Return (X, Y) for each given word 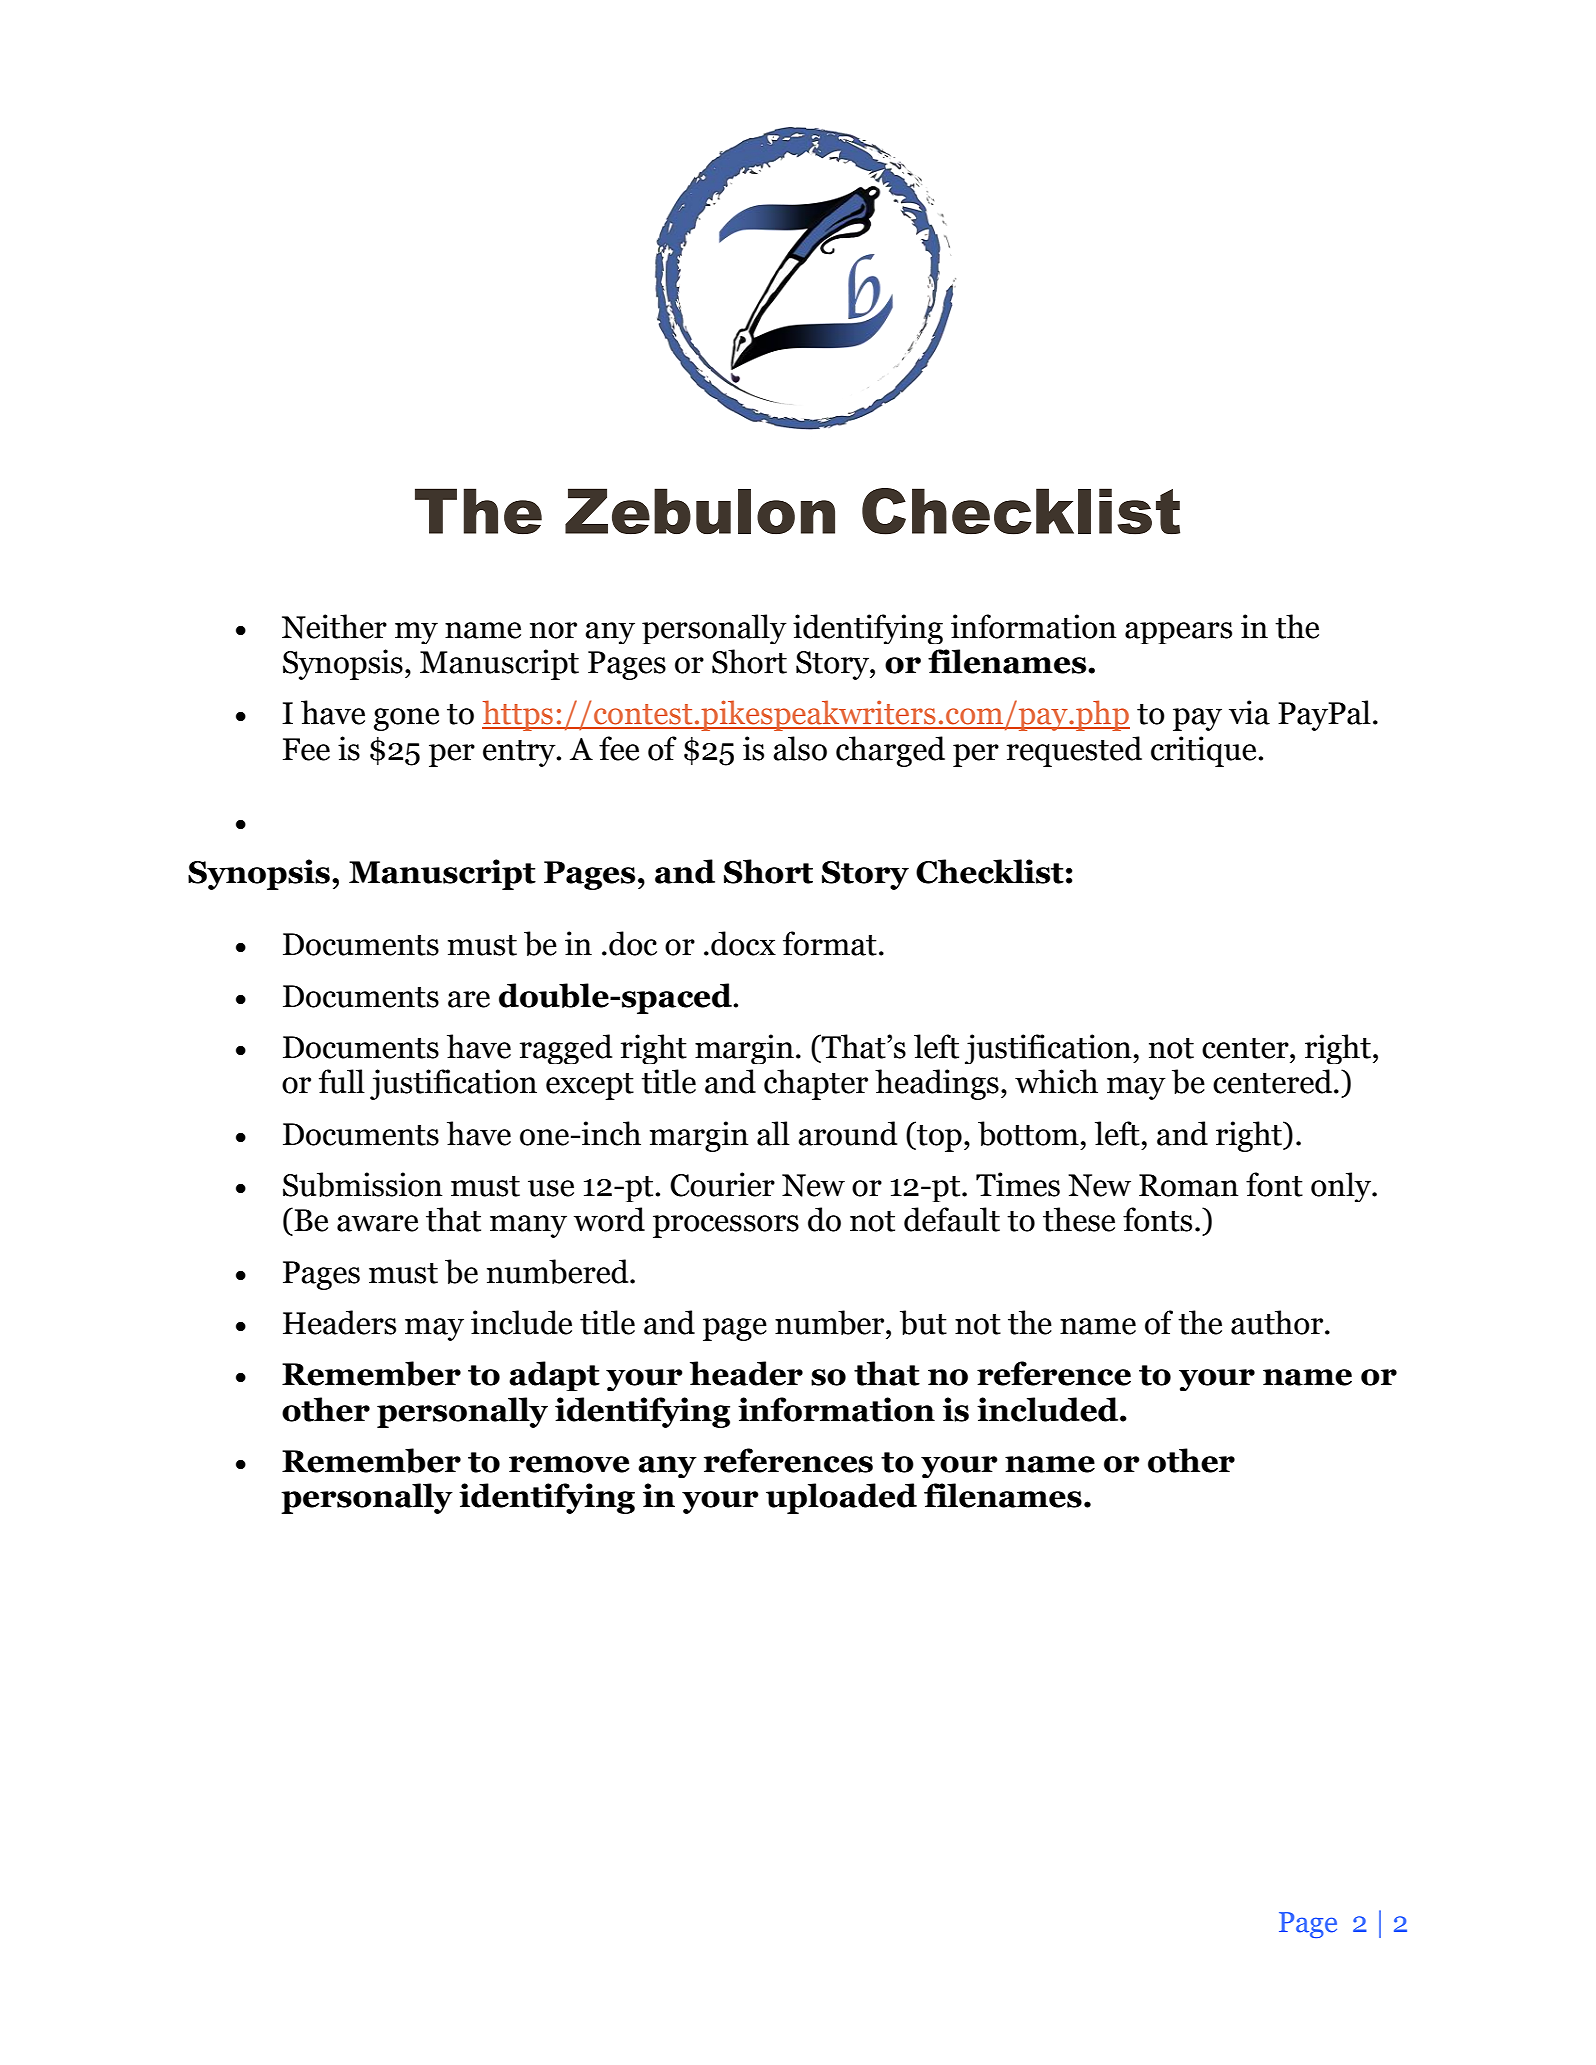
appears (1178, 633)
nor (553, 630)
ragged (566, 1049)
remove (569, 1464)
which (1056, 1081)
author (1277, 1322)
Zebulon (700, 511)
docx (743, 943)
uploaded (841, 1498)
